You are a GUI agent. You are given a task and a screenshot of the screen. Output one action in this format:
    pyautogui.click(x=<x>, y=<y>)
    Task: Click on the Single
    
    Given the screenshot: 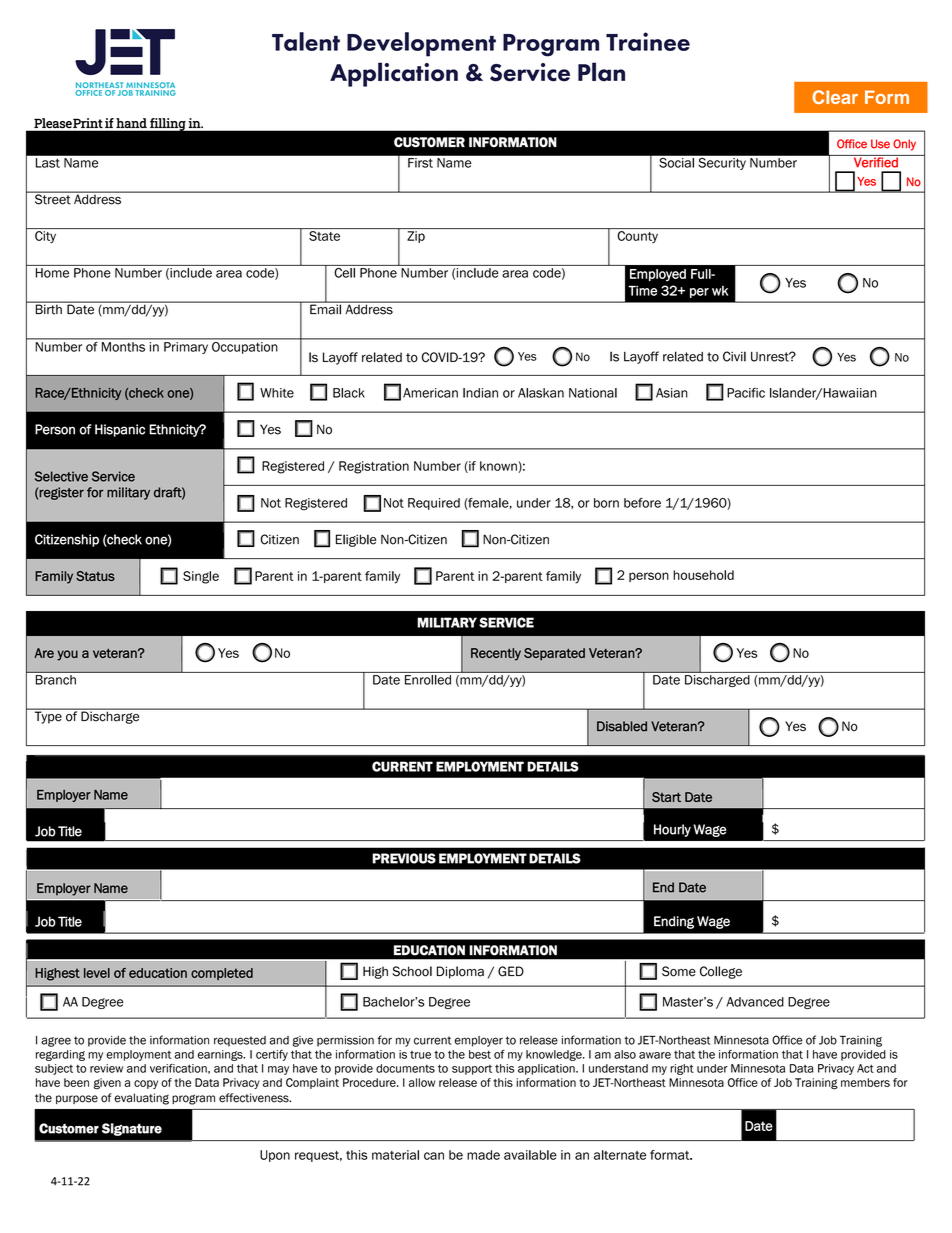 What is the action you would take?
    pyautogui.click(x=201, y=577)
